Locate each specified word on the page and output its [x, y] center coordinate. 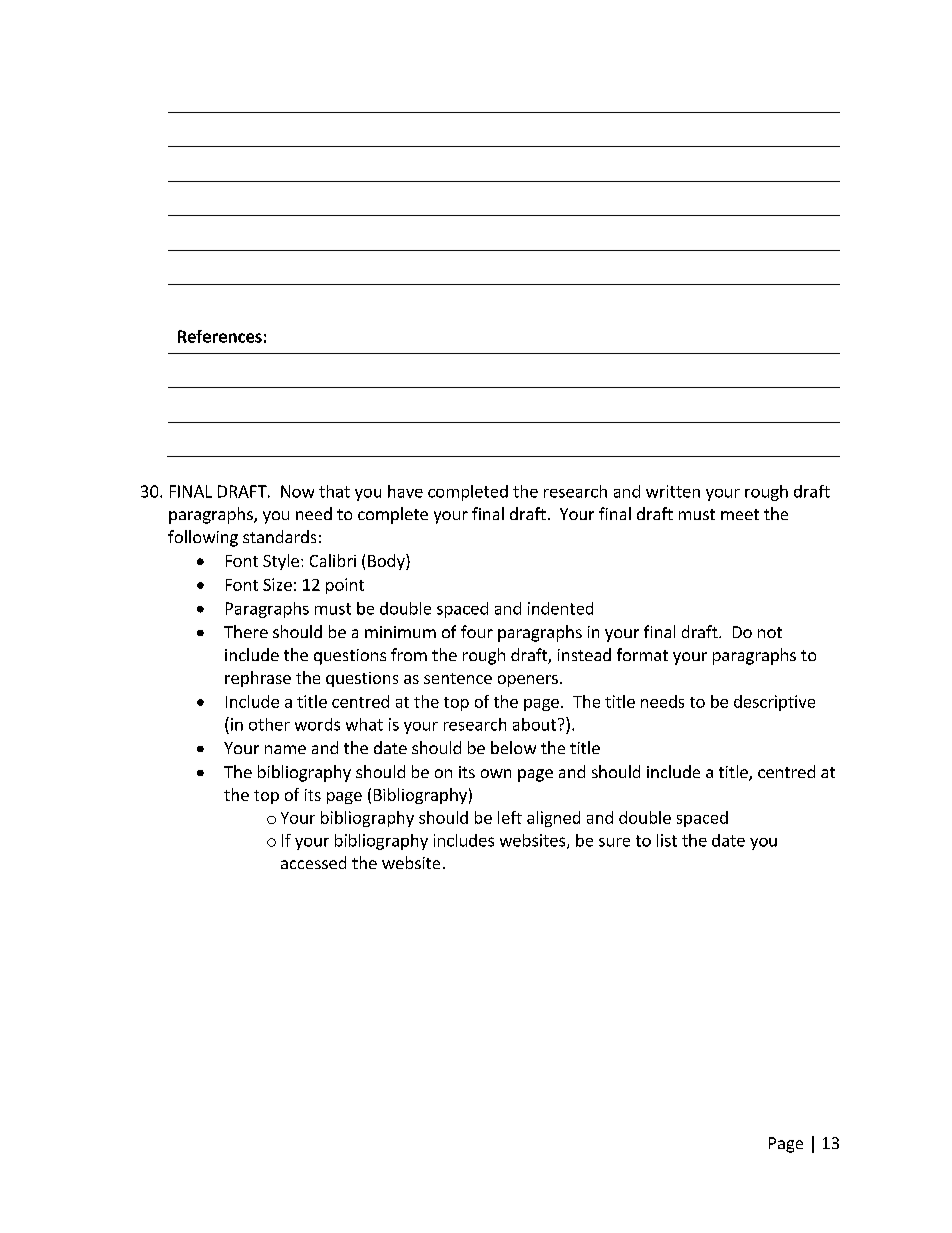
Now [297, 491]
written [673, 491]
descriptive [774, 703]
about [534, 724]
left [510, 817]
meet [740, 514]
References [220, 336]
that [334, 491]
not [770, 632]
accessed [313, 862]
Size [277, 584]
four [477, 631]
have [405, 491]
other [269, 724]
